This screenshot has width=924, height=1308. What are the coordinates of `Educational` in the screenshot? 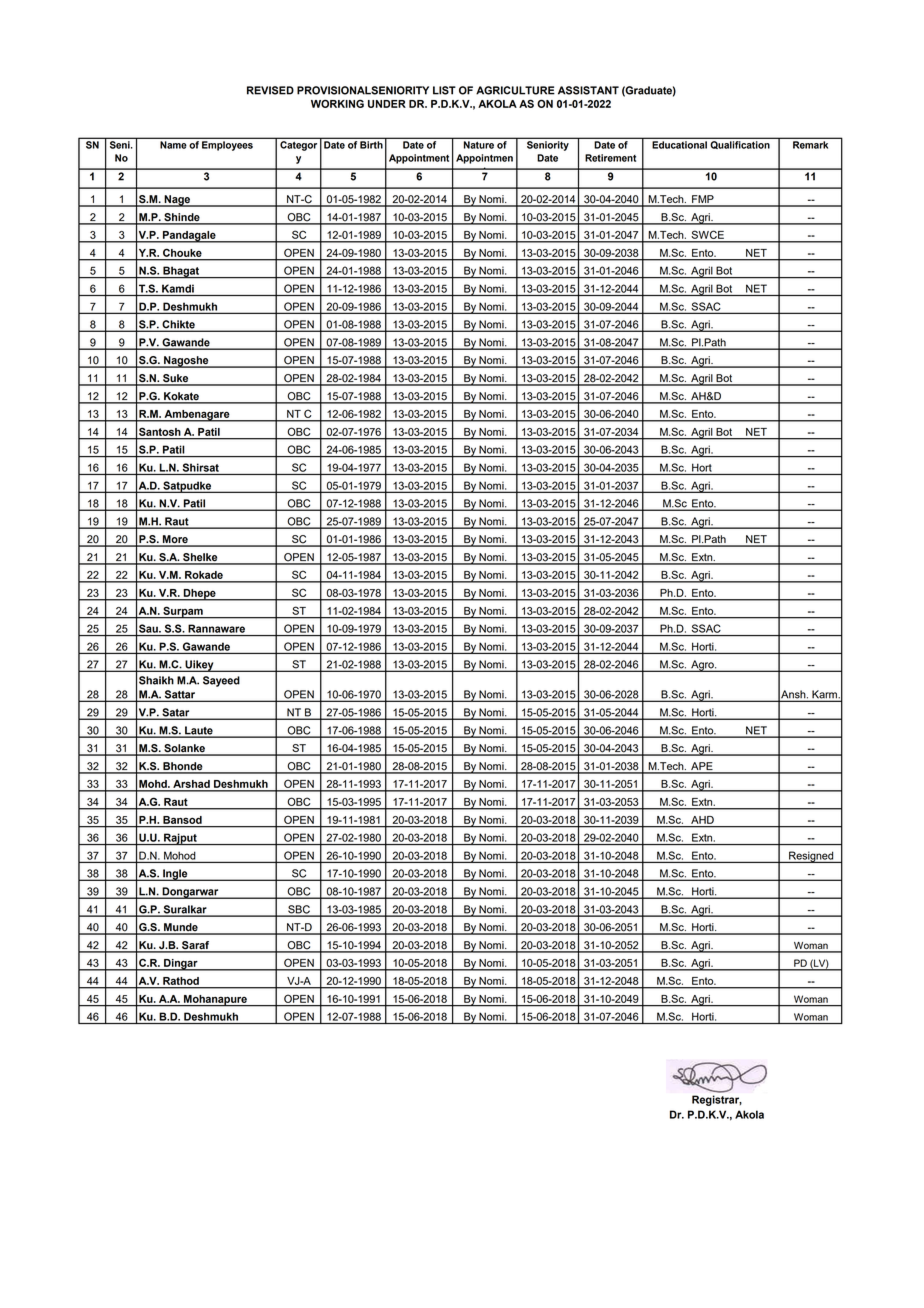 It's located at (680, 145).
